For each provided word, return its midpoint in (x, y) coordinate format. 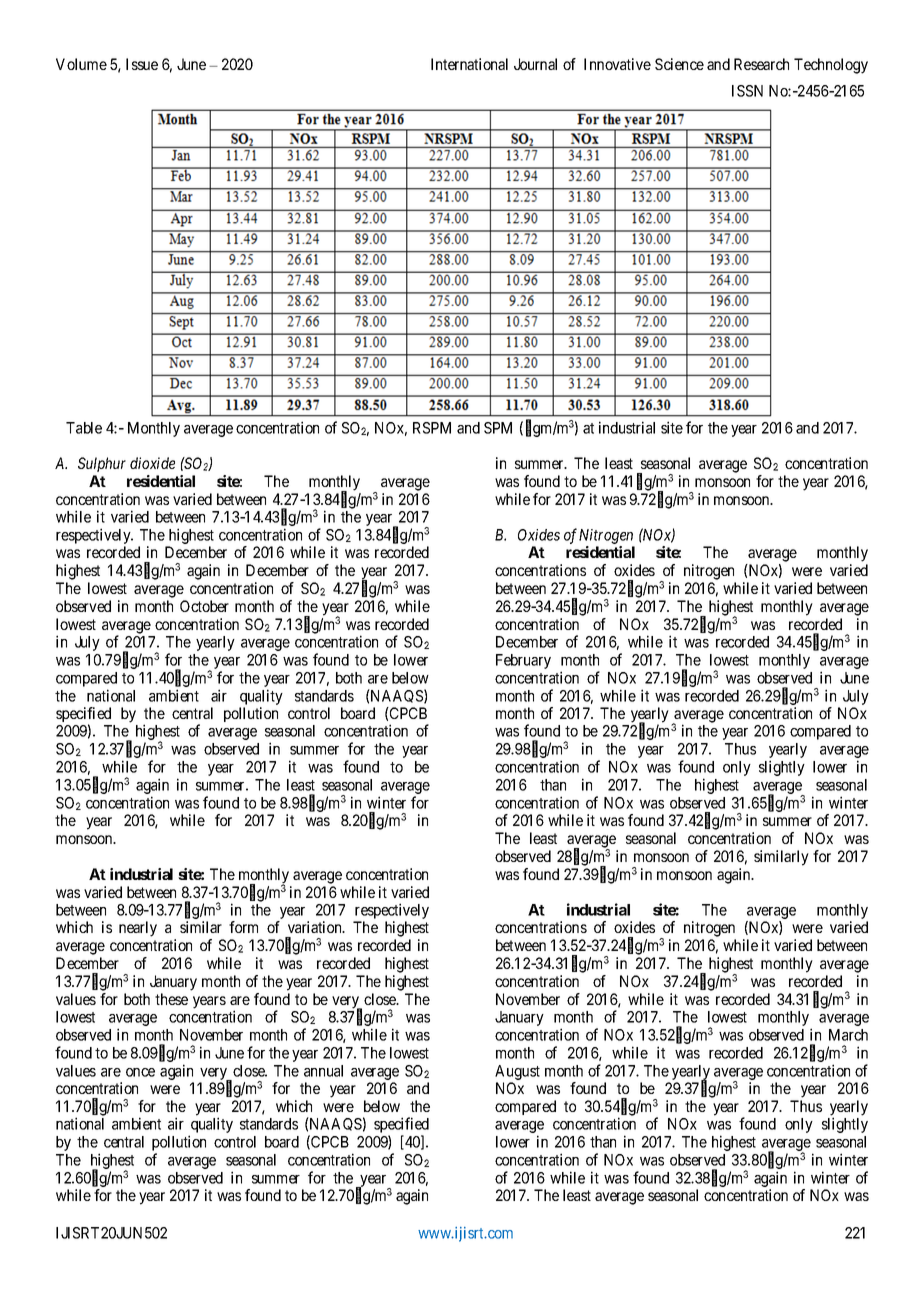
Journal (535, 64)
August (517, 1072)
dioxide (152, 463)
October (204, 606)
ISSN (747, 91)
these (171, 999)
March (848, 1035)
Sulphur (102, 464)
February (523, 661)
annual (323, 1071)
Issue (142, 64)
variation (316, 927)
